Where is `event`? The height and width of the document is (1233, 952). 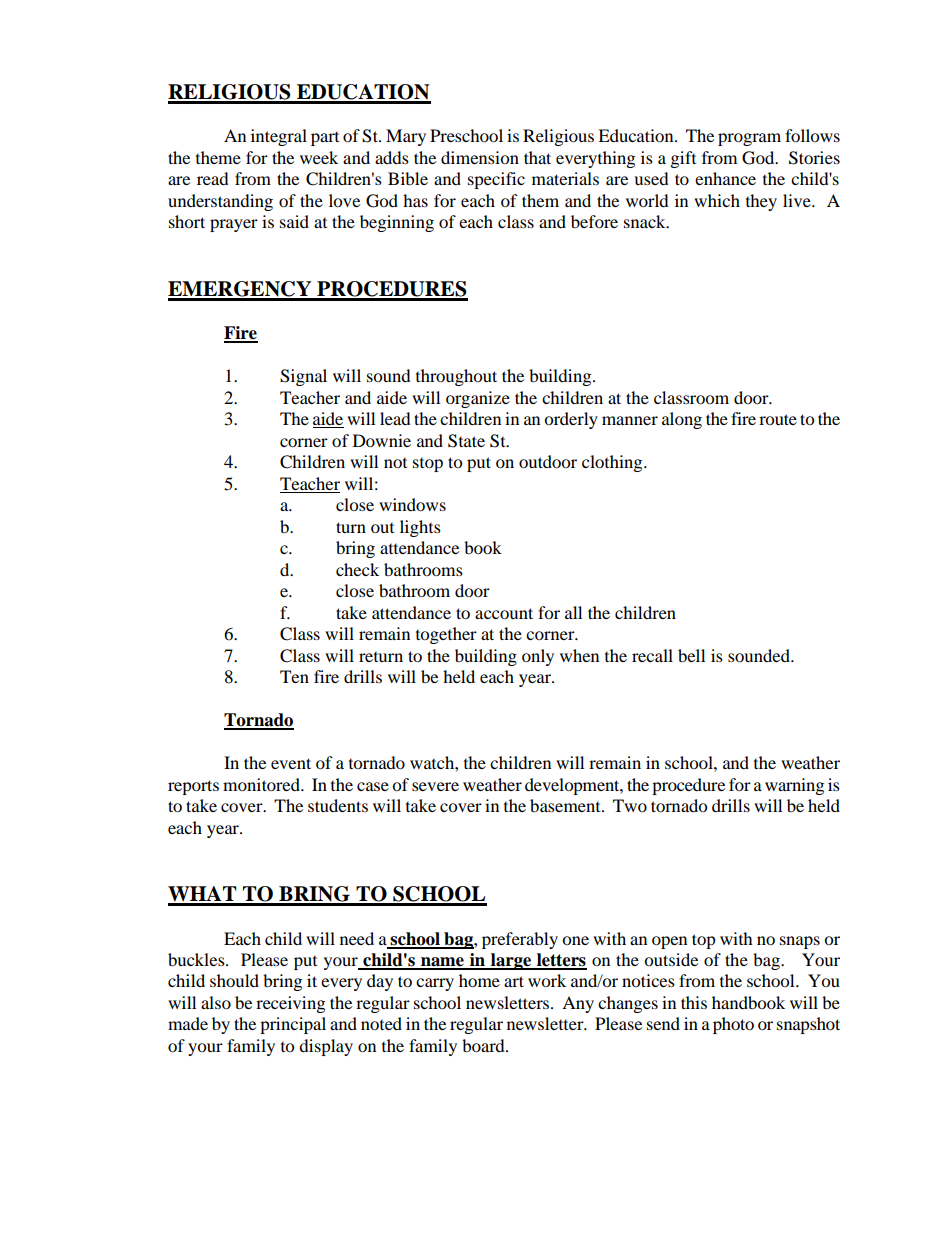
event is located at coordinates (291, 763).
